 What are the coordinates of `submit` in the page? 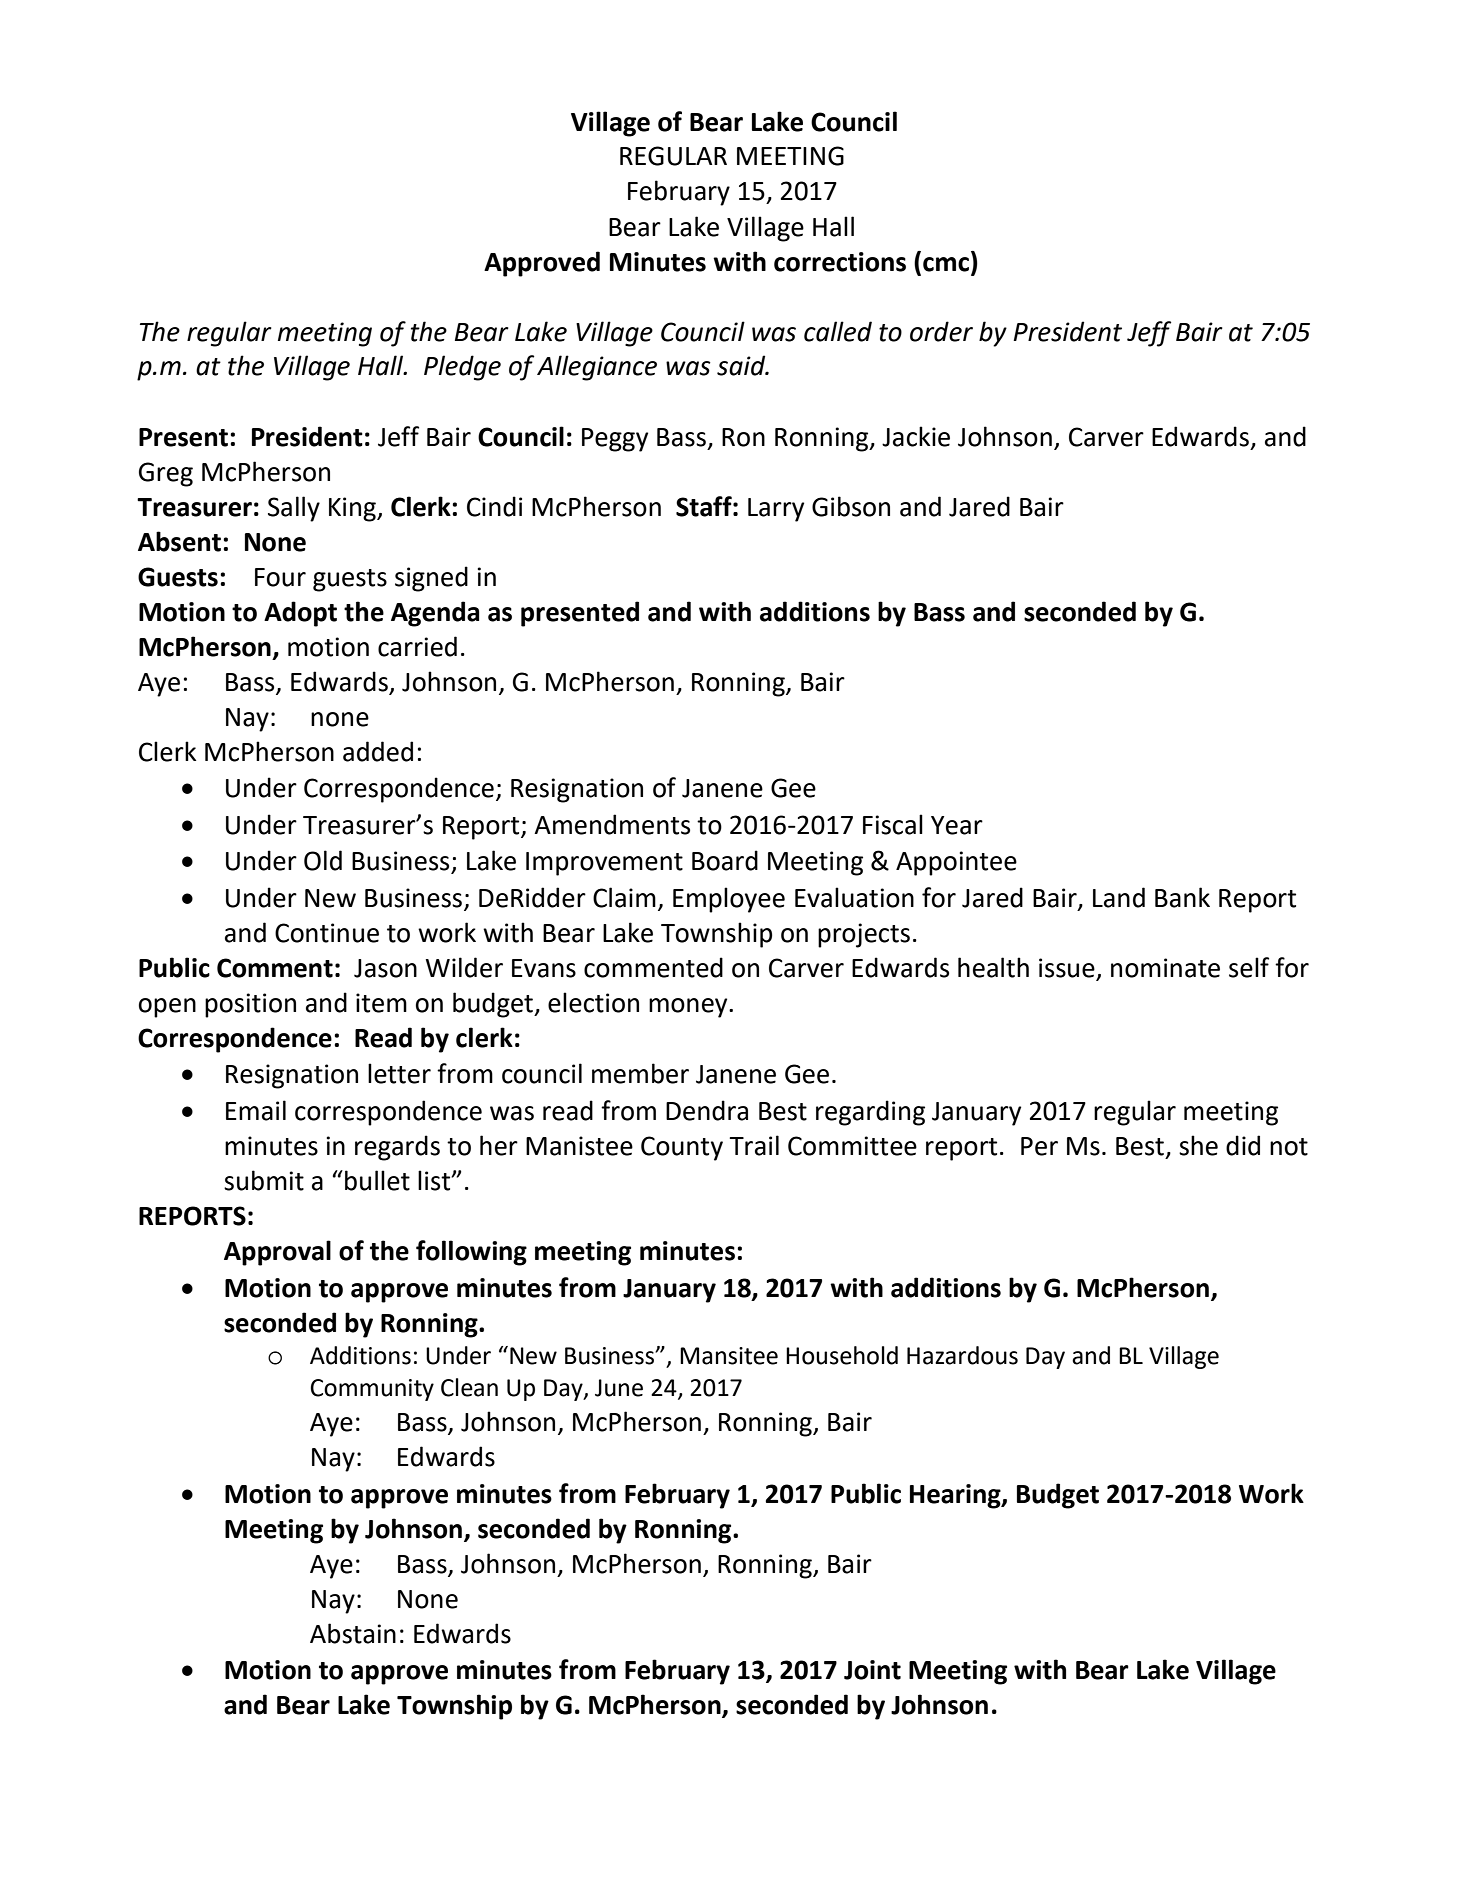 It's located at (264, 1180).
